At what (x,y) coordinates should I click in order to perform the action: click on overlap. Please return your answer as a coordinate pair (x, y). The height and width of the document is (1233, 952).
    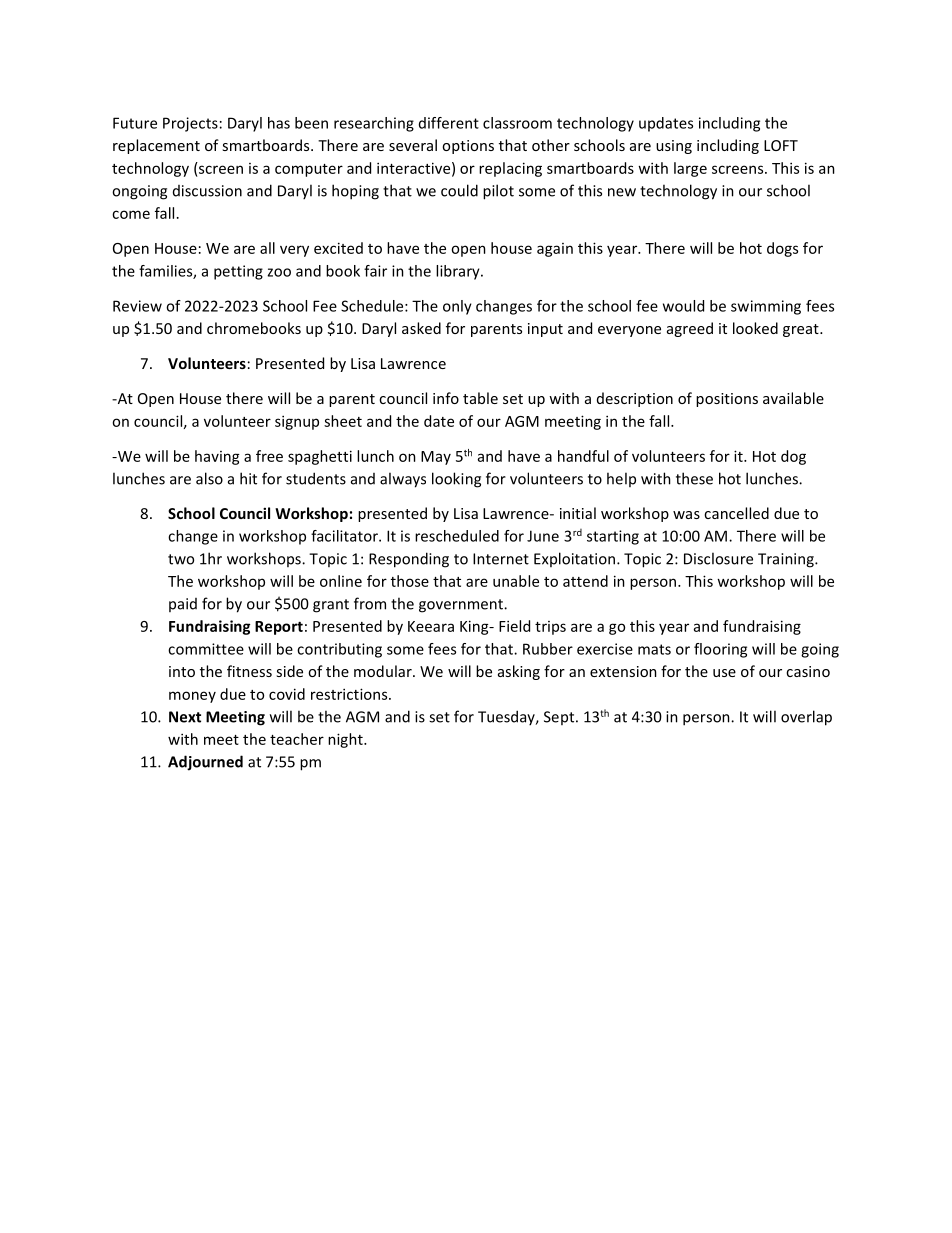
    Looking at the image, I should click on (806, 718).
